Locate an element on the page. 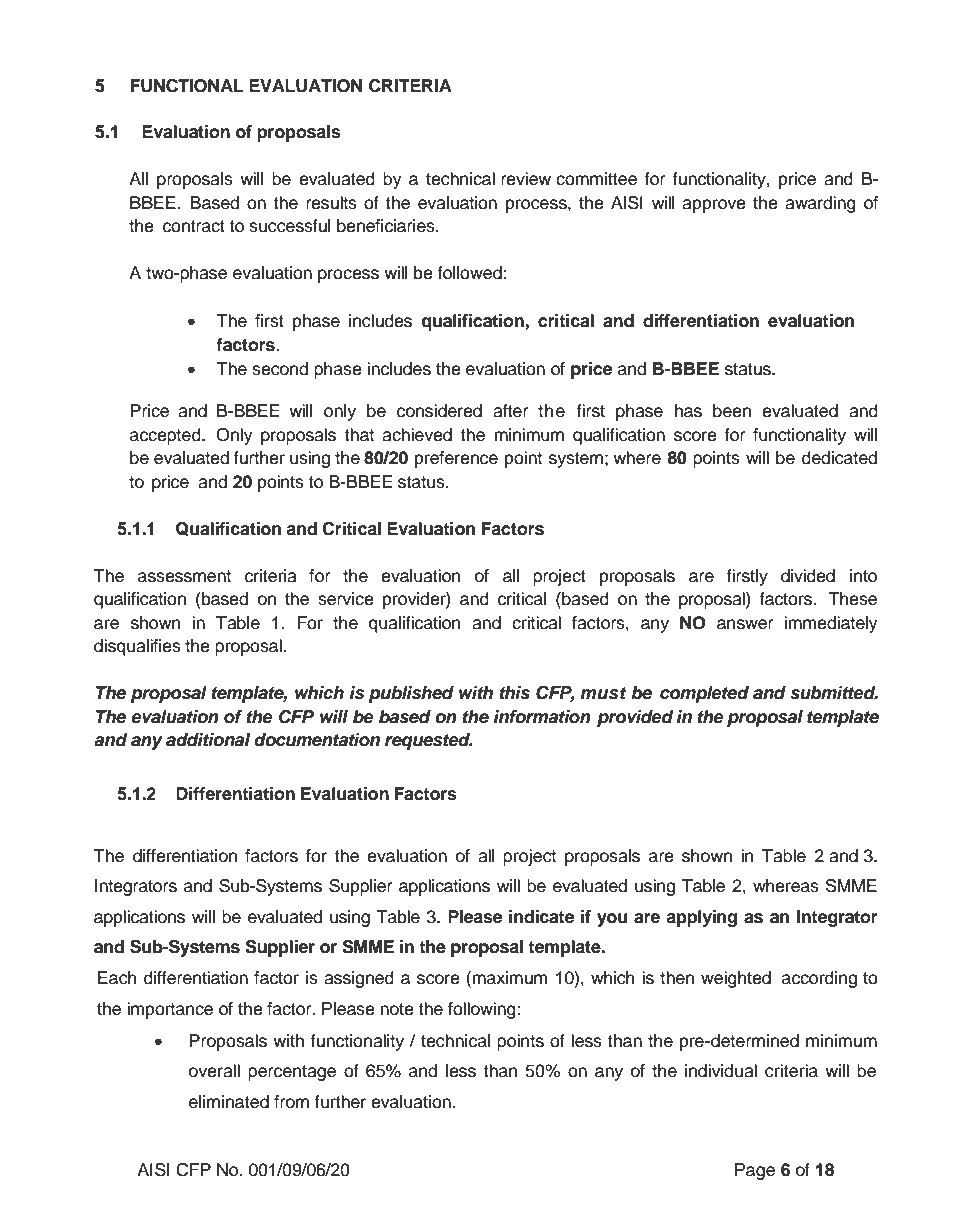  indicate is located at coordinates (541, 917).
